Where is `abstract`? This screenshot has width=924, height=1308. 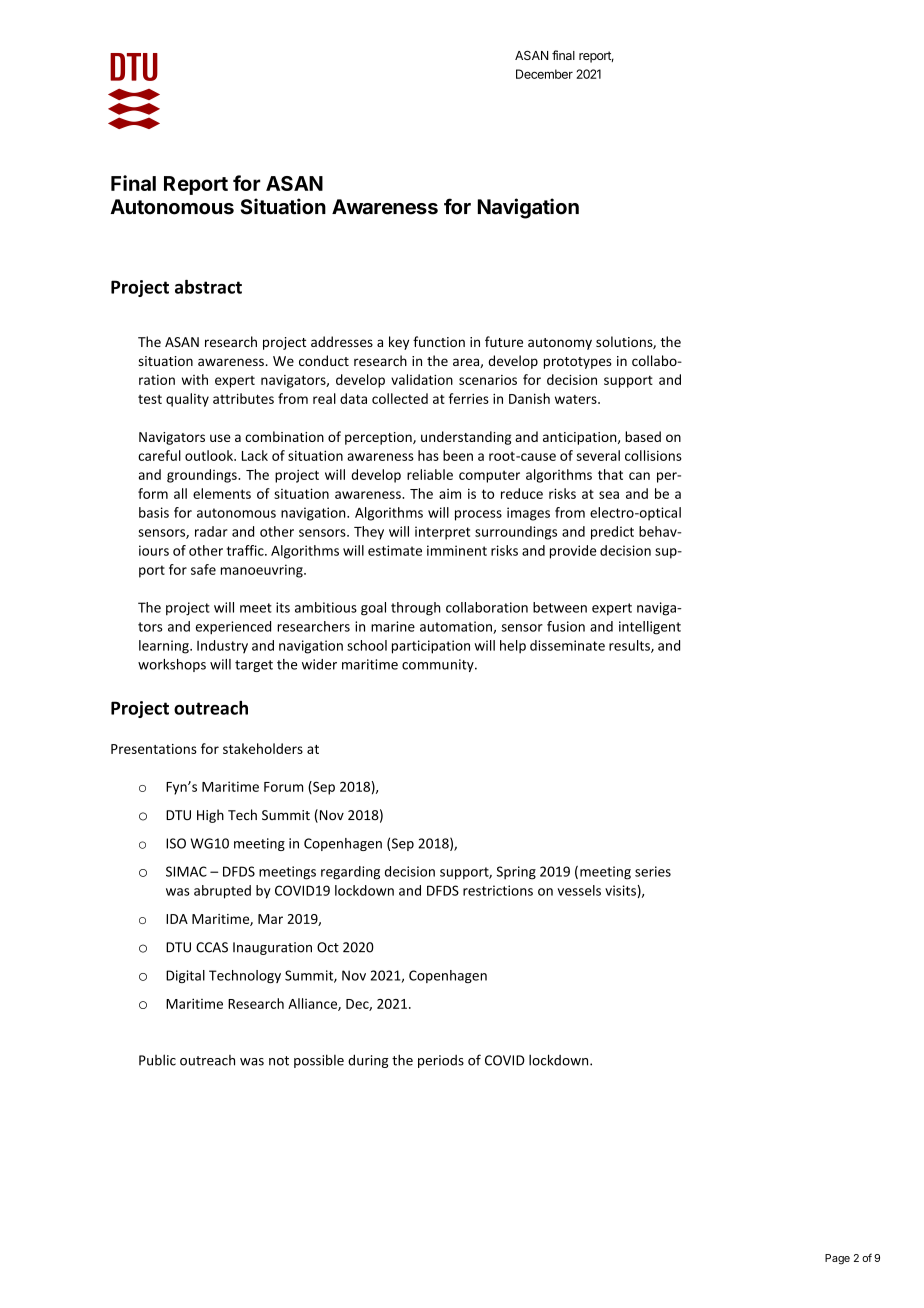
abstract is located at coordinates (208, 287).
